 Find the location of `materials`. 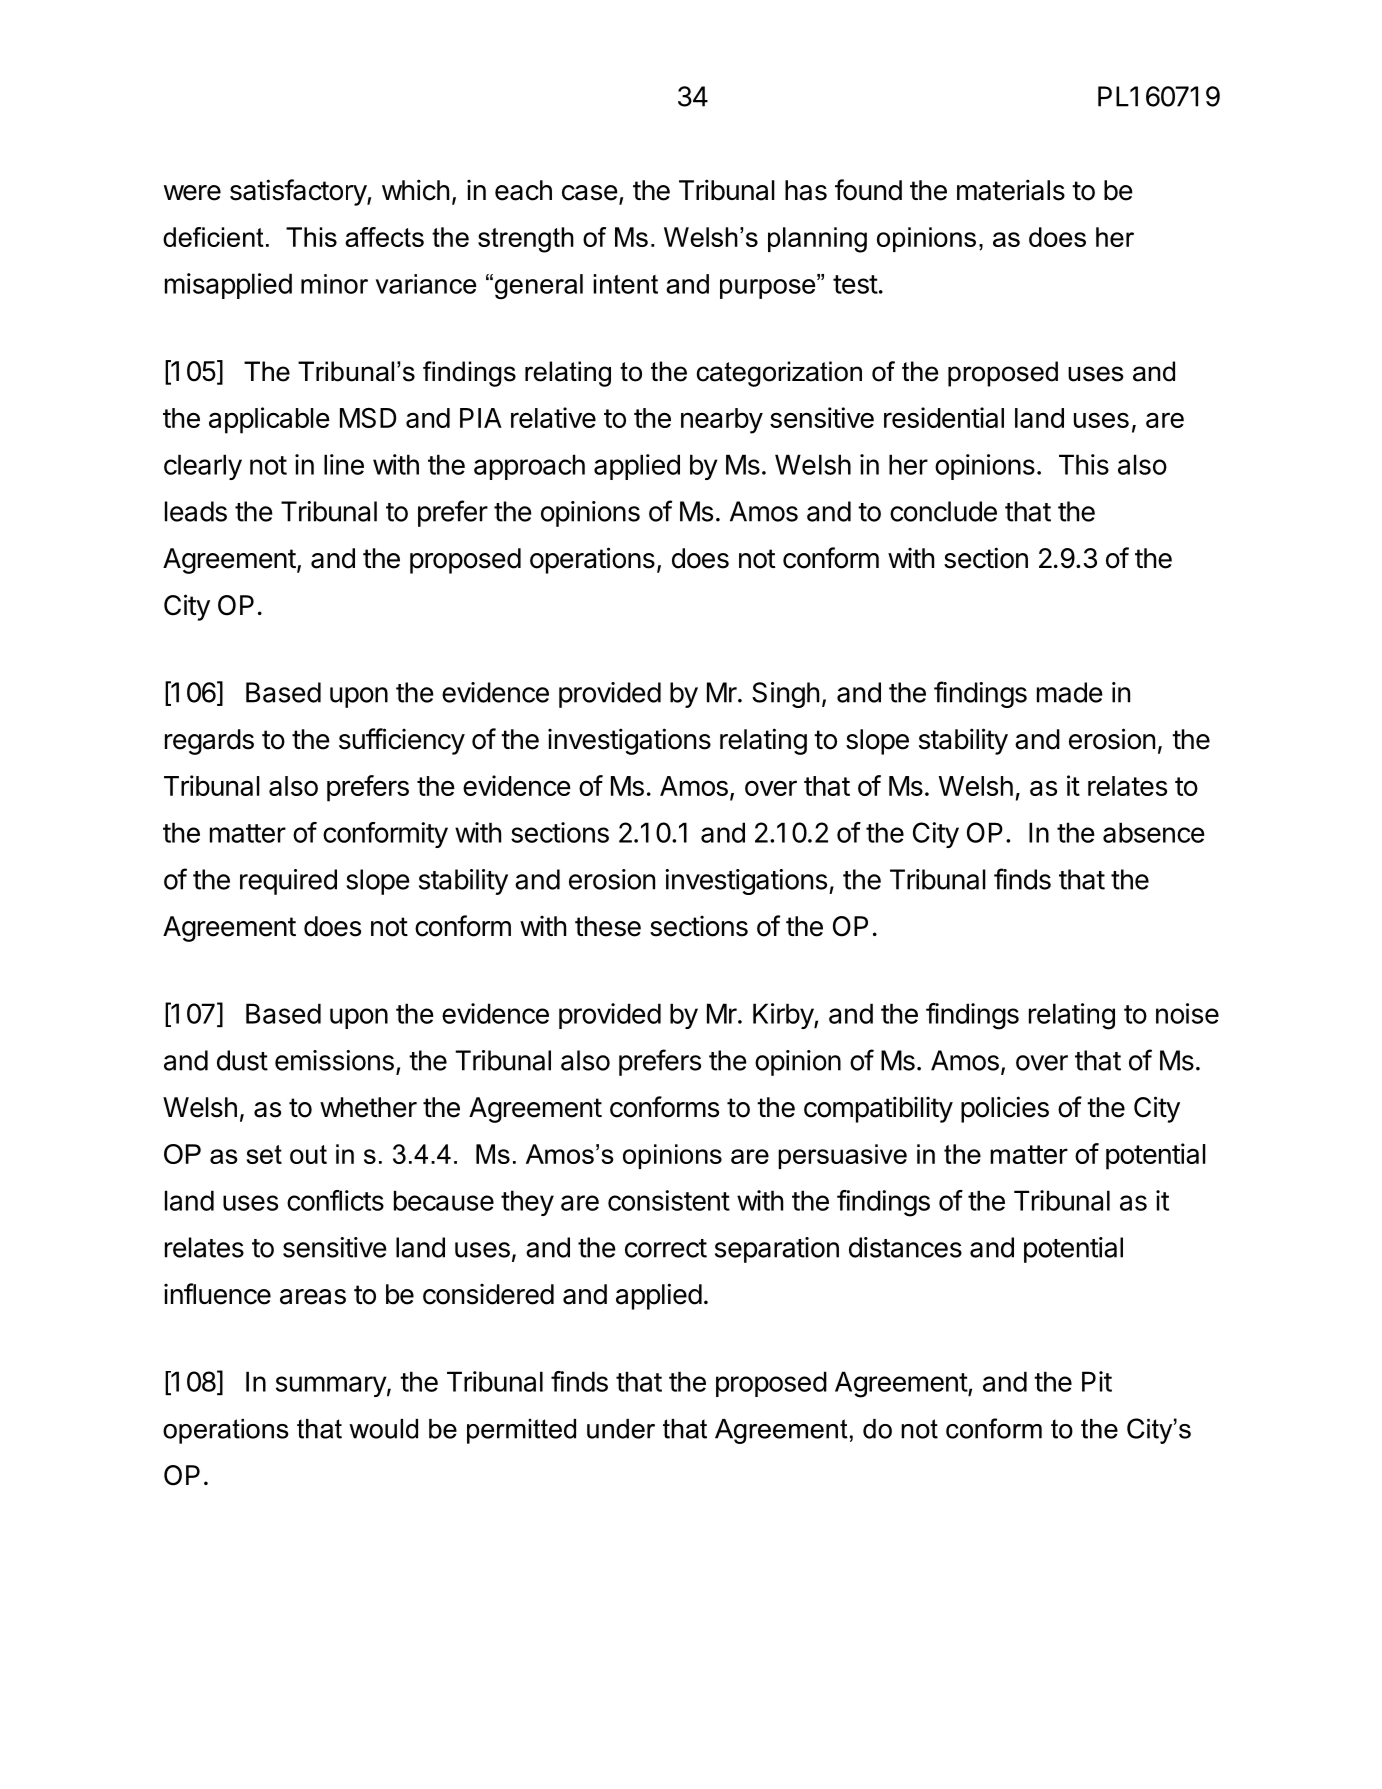

materials is located at coordinates (1011, 190).
